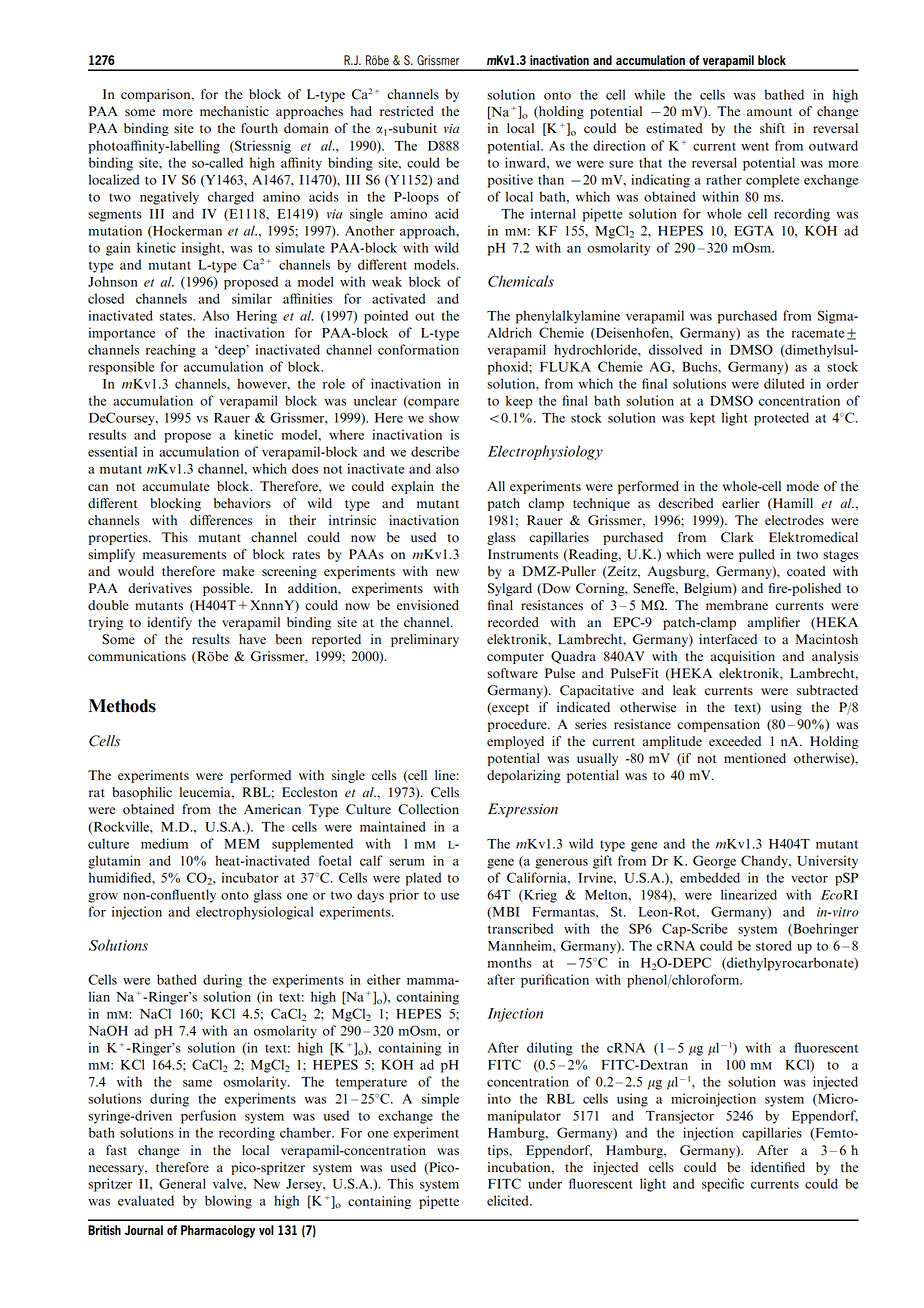 The image size is (924, 1308). Describe the element at coordinates (509, 1200) in the screenshot. I see `elicited` at that location.
